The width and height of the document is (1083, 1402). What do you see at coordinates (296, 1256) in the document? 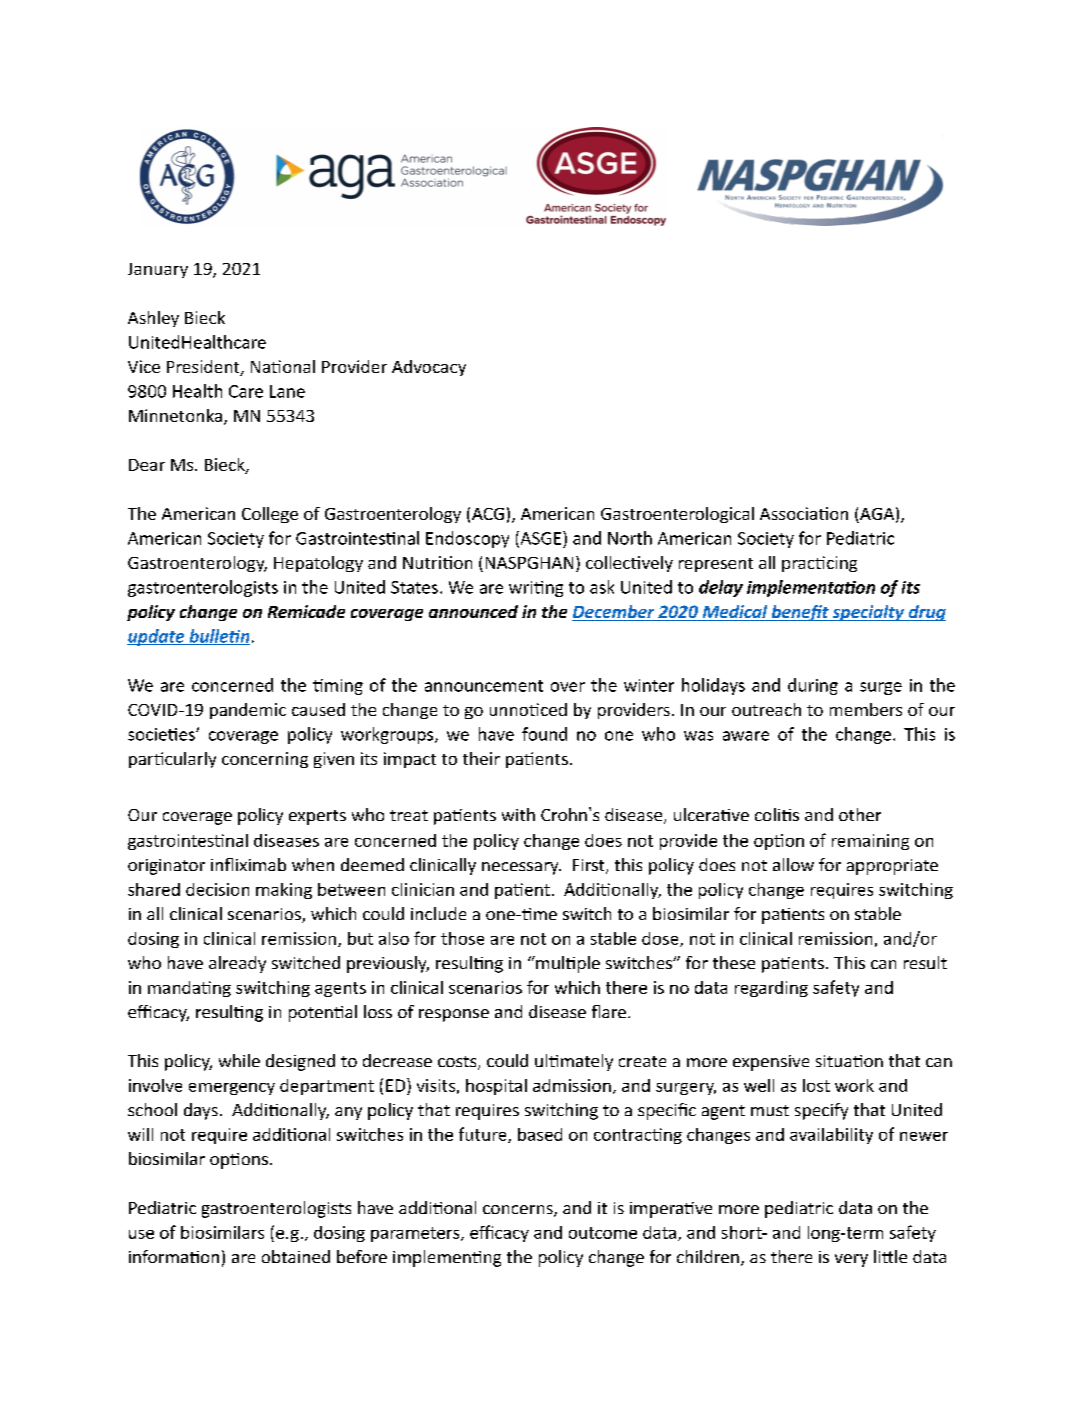
I see `obtained` at bounding box center [296, 1256].
